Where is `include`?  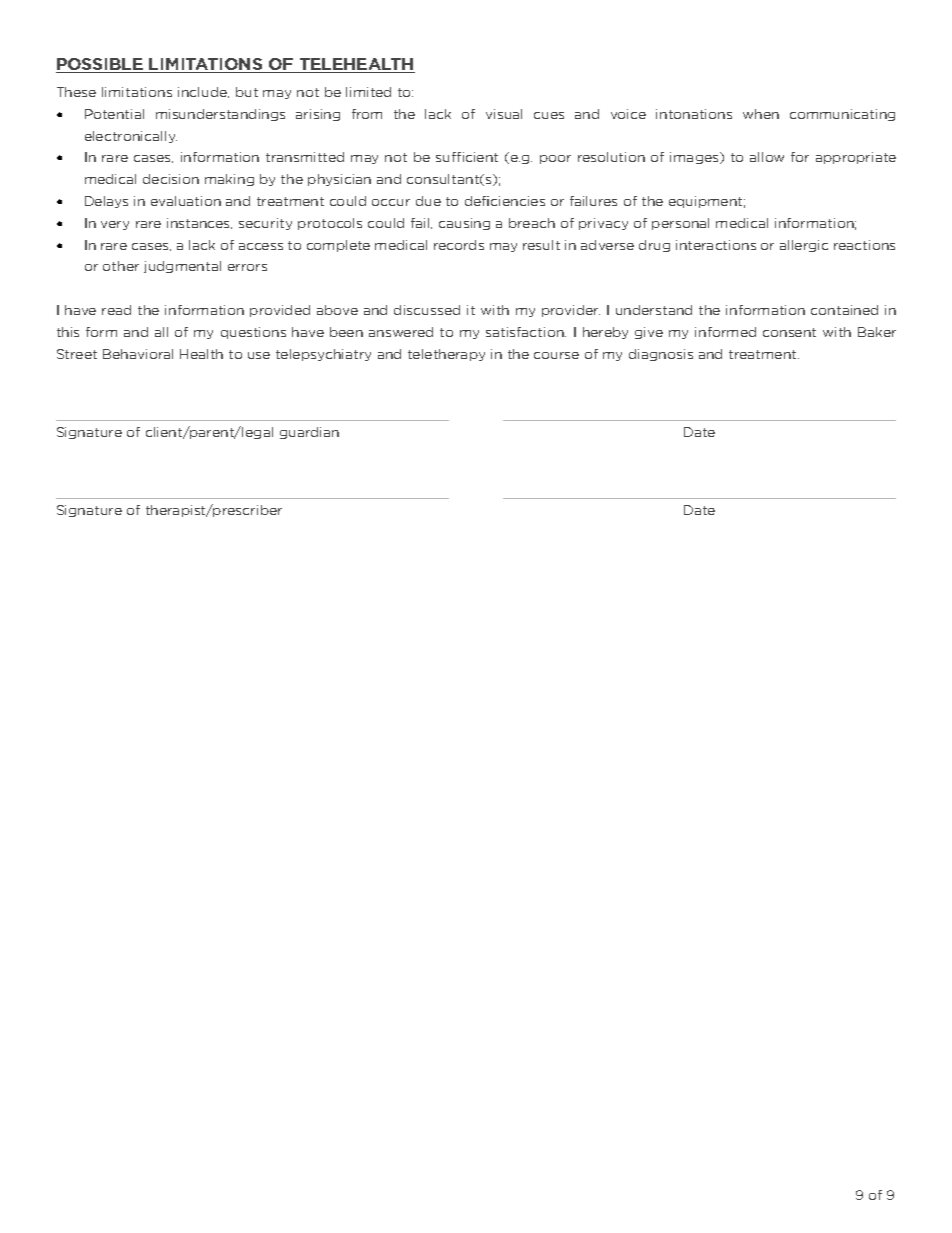
include is located at coordinates (203, 92).
